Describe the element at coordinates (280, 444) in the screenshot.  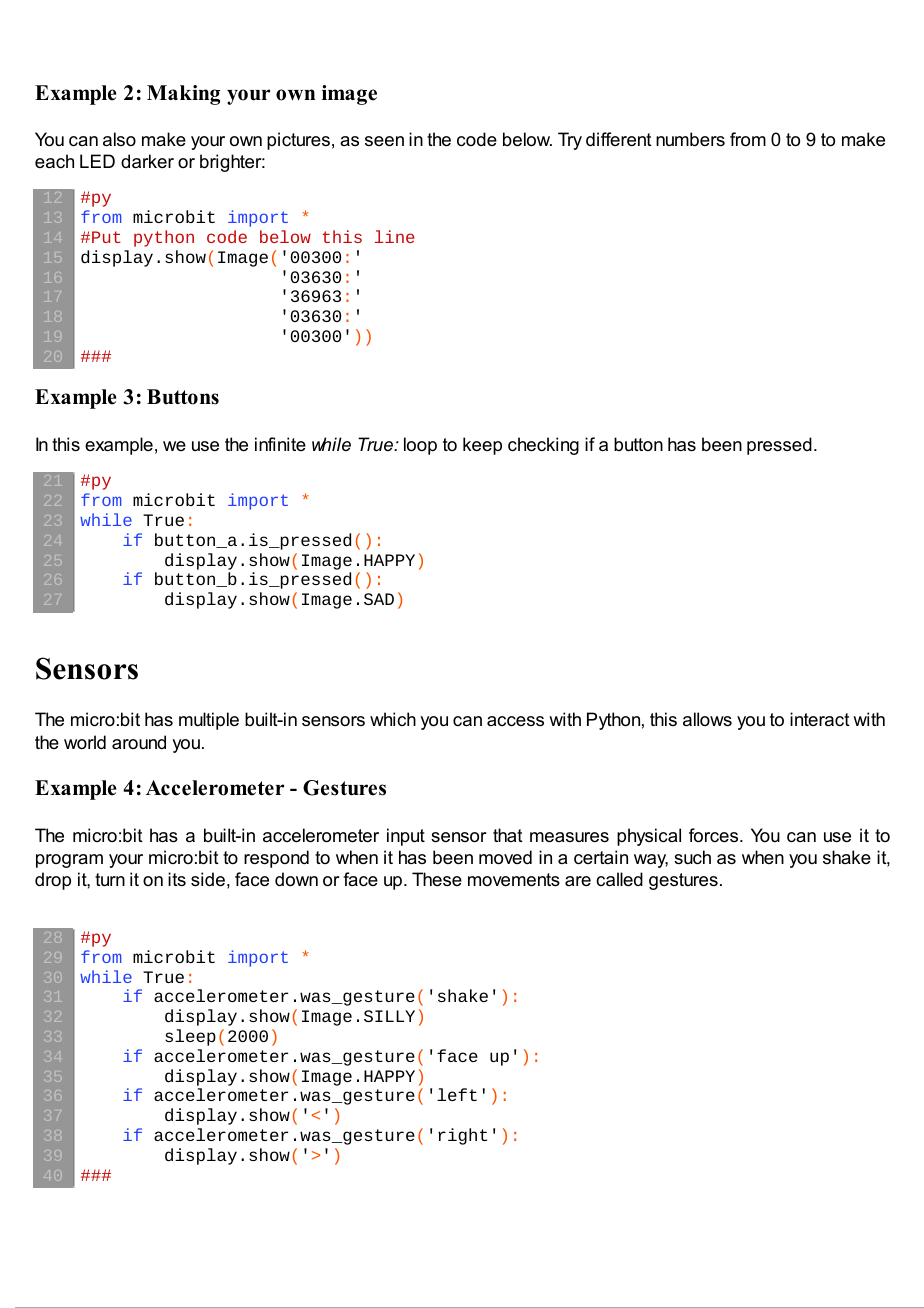
I see `infinite` at that location.
